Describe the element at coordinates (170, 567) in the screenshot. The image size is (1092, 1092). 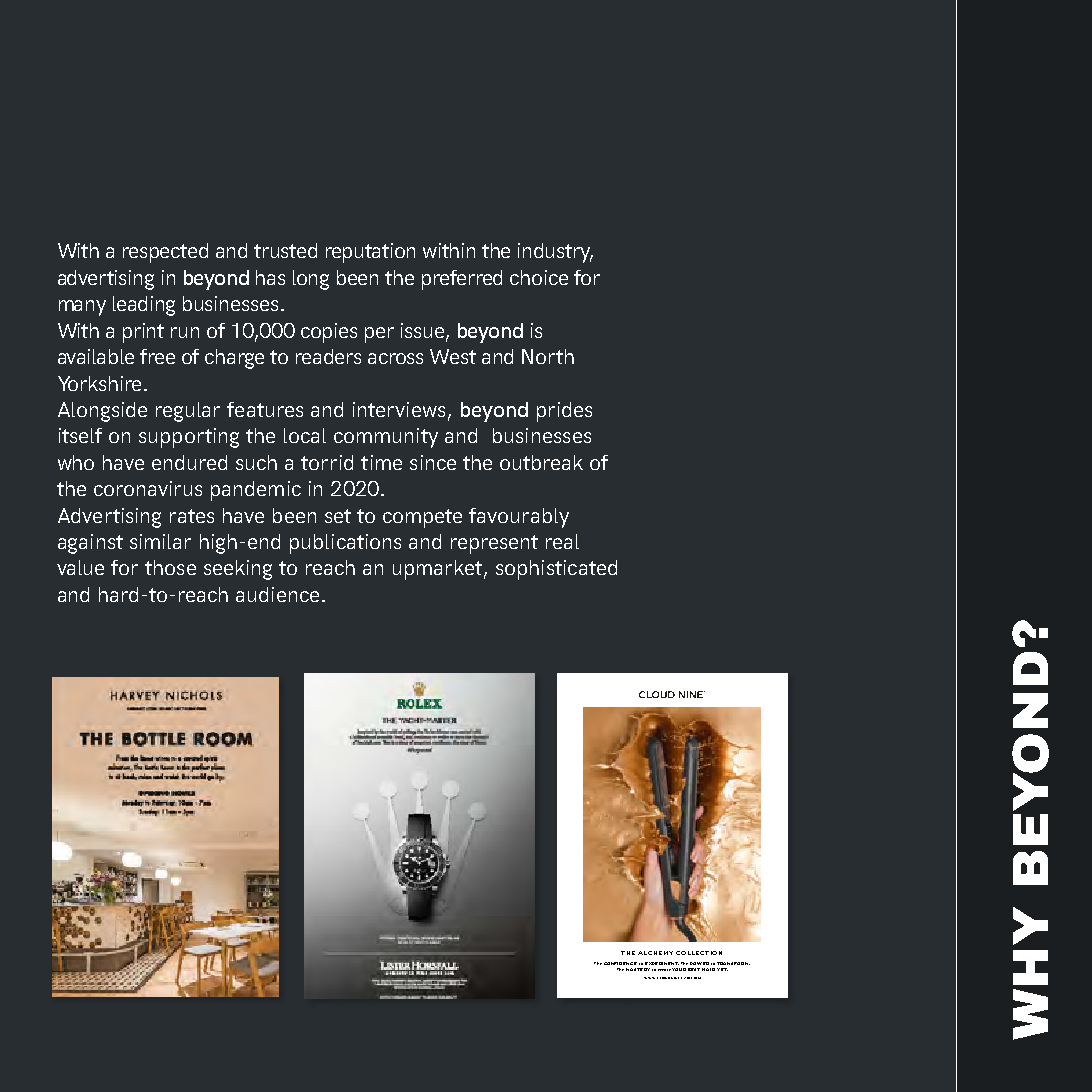
I see `those` at that location.
